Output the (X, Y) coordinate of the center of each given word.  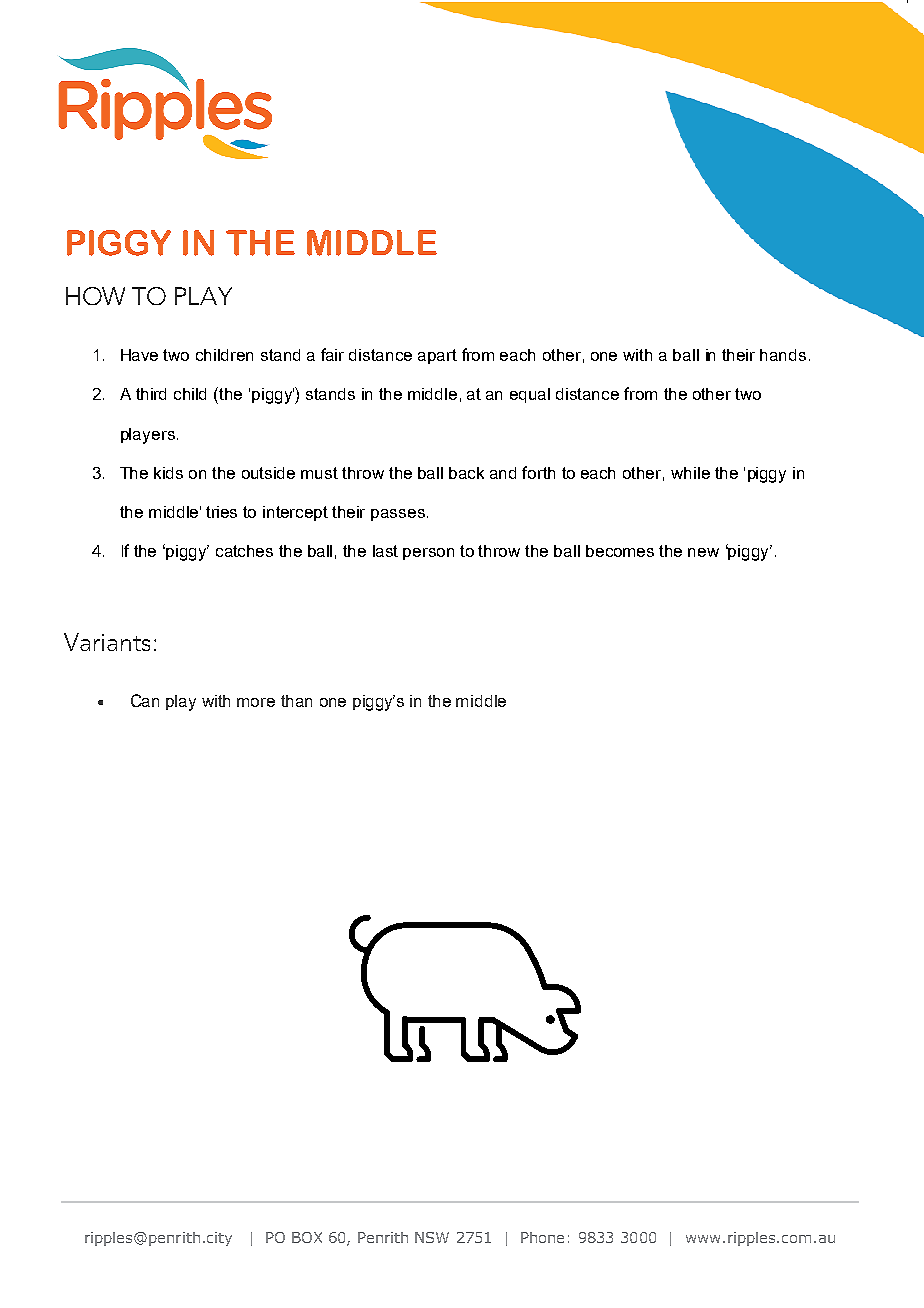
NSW (432, 1237)
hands (783, 355)
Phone (542, 1237)
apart (437, 356)
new (703, 552)
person (428, 554)
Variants (107, 642)
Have (139, 355)
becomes (620, 551)
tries (221, 512)
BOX (307, 1237)
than (296, 701)
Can (145, 700)
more (256, 702)
